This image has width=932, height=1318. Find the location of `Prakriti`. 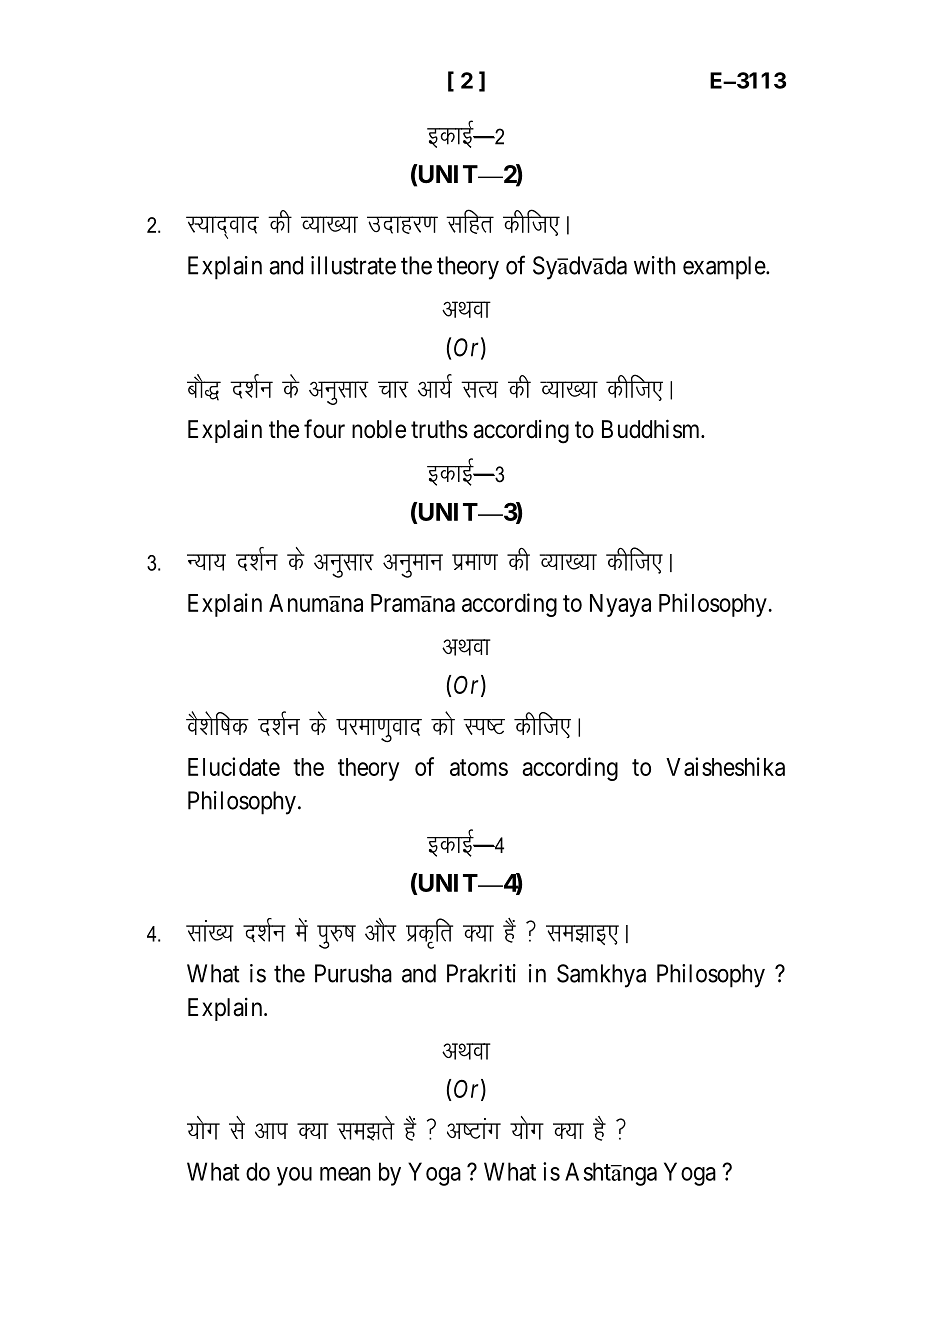

Prakriti is located at coordinates (481, 973).
